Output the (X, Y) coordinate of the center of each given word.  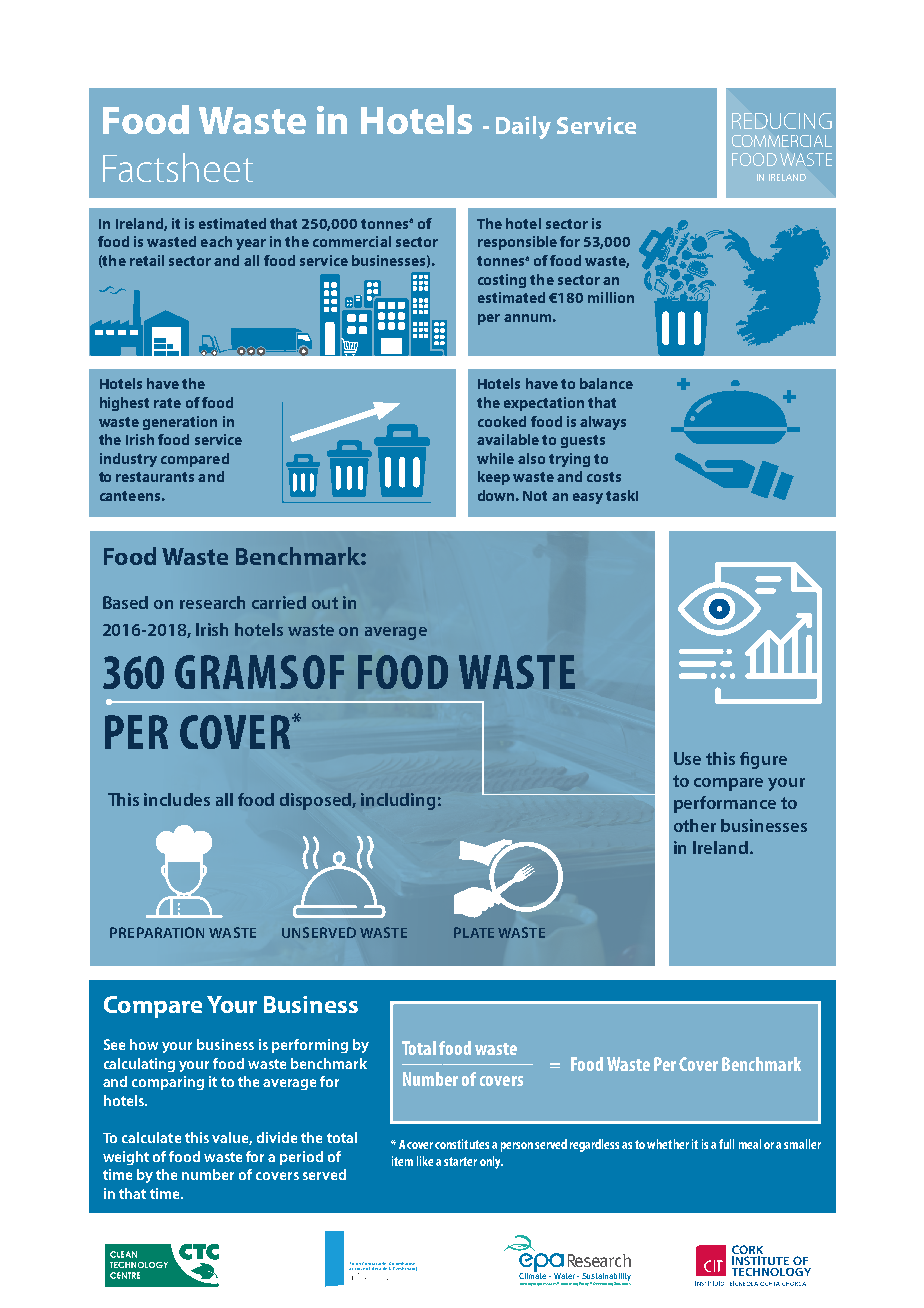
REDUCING (782, 121)
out (325, 603)
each (216, 241)
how (144, 1044)
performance (725, 804)
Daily (523, 127)
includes (177, 799)
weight (126, 1158)
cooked (502, 421)
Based (125, 602)
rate (167, 403)
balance (606, 383)
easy (588, 498)
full (726, 1144)
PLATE (474, 932)
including (398, 801)
